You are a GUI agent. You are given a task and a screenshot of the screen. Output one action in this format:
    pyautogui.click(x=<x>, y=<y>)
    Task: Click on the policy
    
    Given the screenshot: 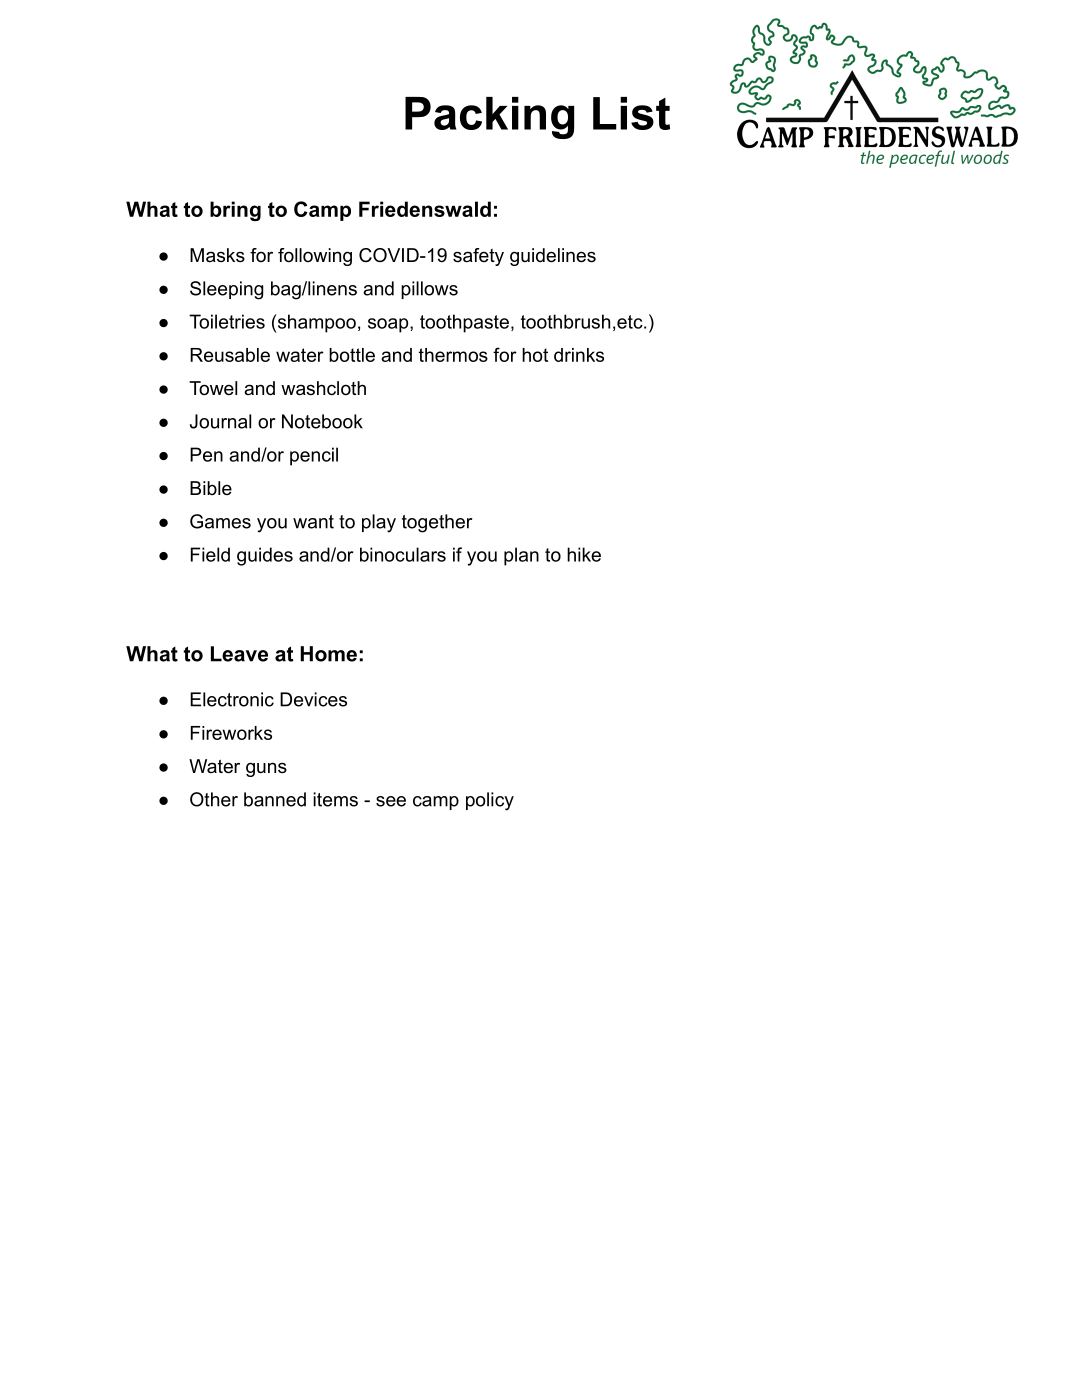 What is the action you would take?
    pyautogui.click(x=490, y=801)
